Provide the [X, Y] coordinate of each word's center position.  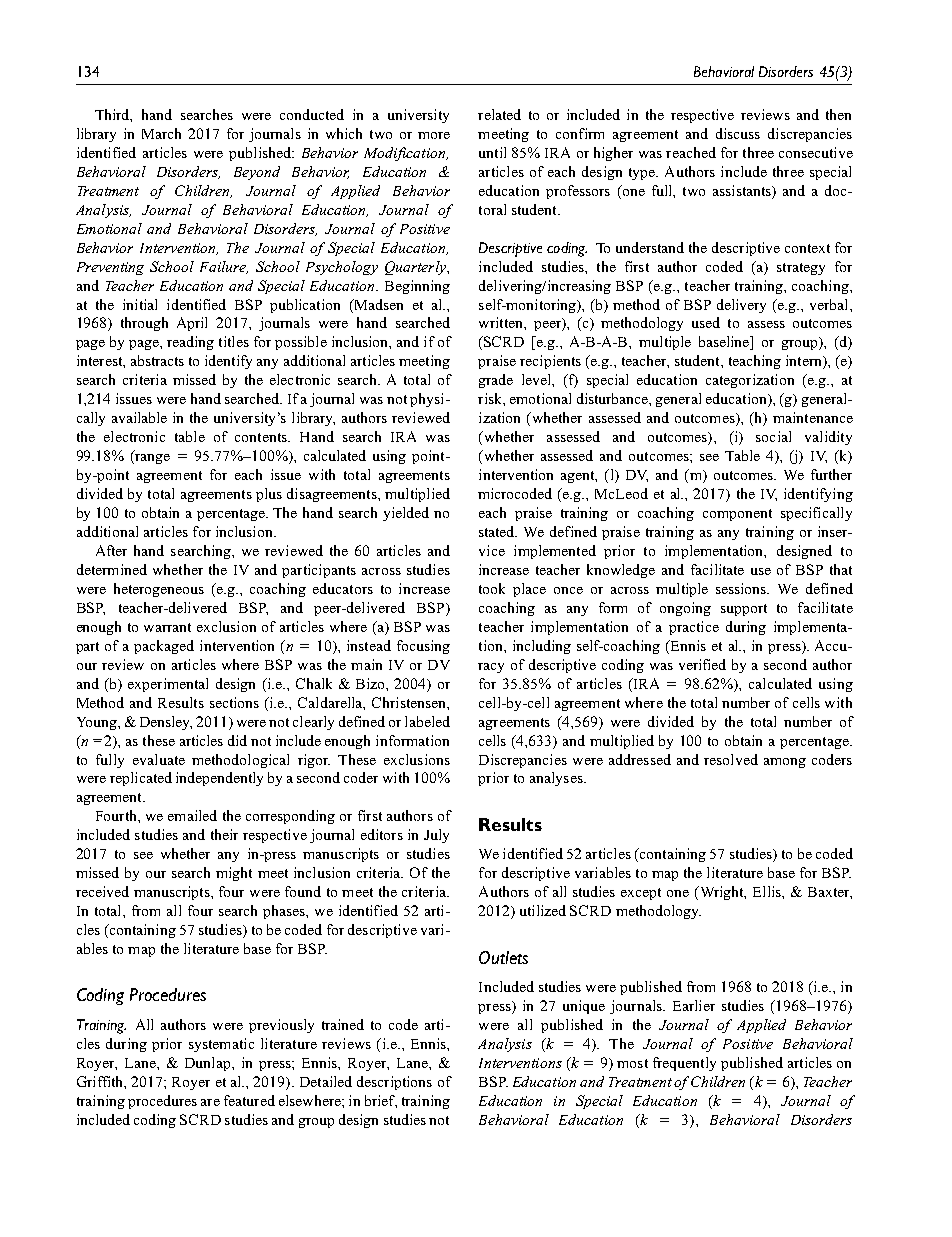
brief [381, 1101]
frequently [684, 1064]
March [161, 133]
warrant [167, 627]
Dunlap [209, 1064]
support [744, 610]
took [492, 588]
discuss [738, 133]
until [492, 152]
